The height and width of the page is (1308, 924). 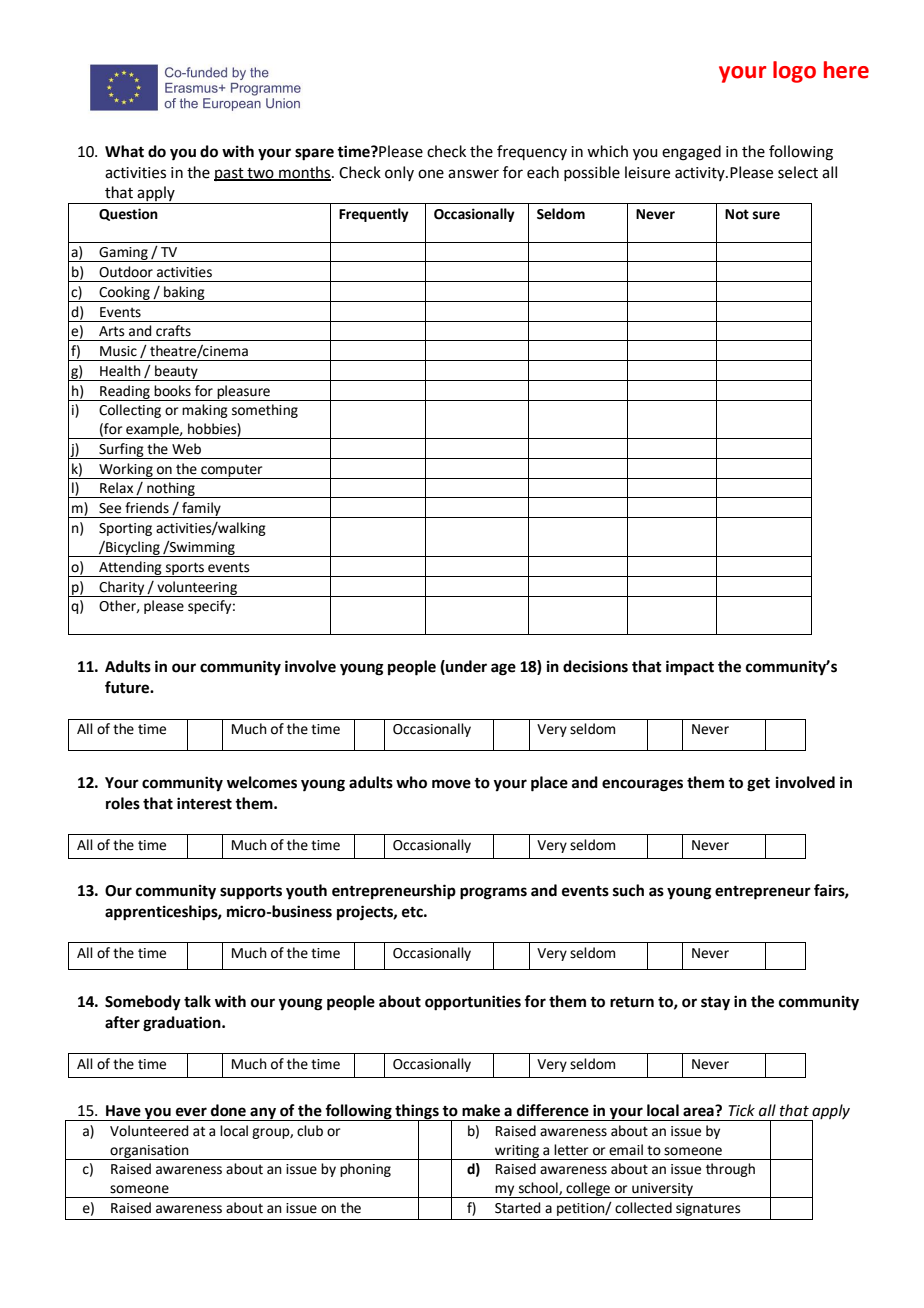 What do you see at coordinates (794, 72) in the page?
I see `logo` at bounding box center [794, 72].
